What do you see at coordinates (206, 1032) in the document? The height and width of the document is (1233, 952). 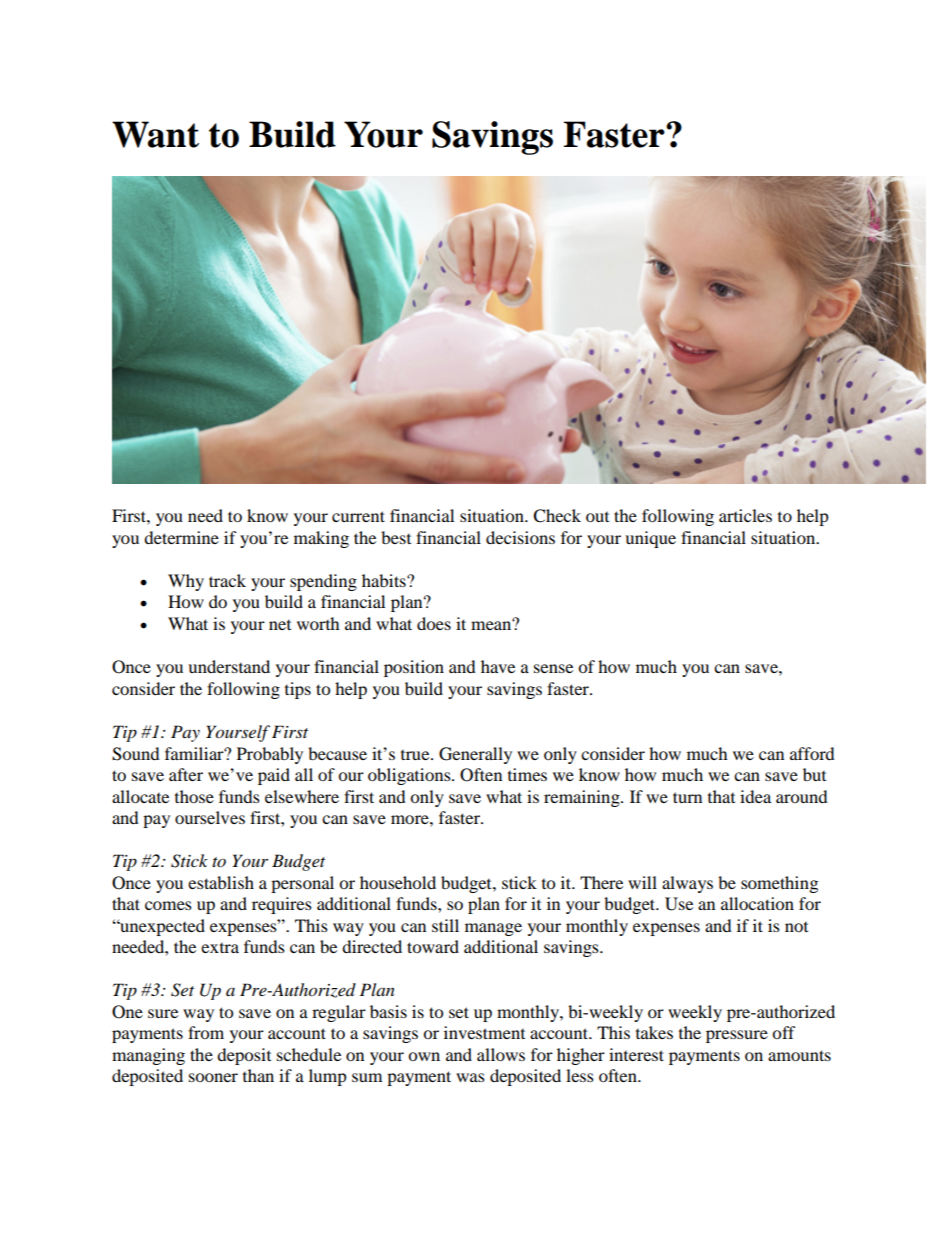 I see `from` at bounding box center [206, 1032].
